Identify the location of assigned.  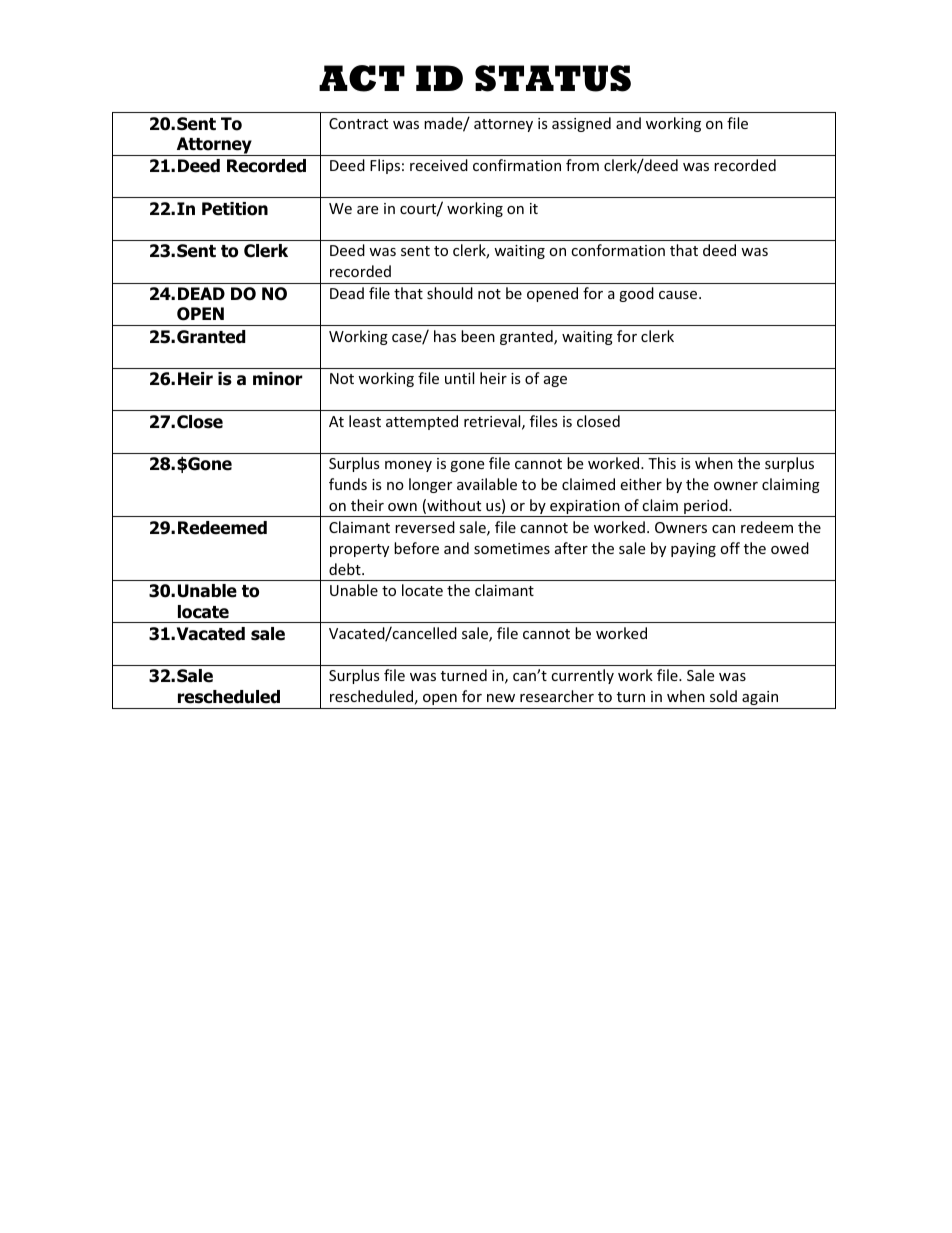
(581, 124).
